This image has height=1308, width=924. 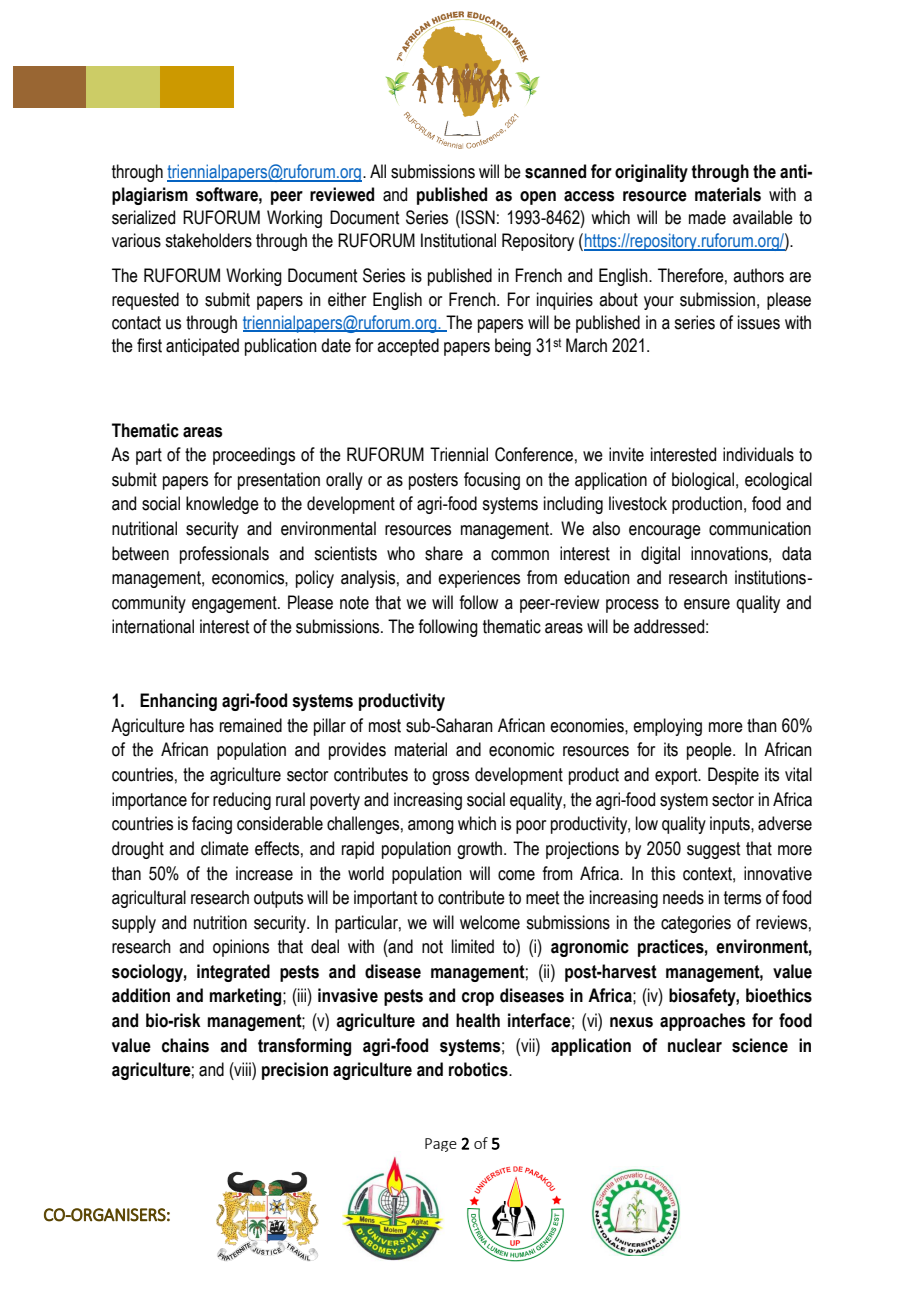 I want to click on made, so click(x=707, y=217).
